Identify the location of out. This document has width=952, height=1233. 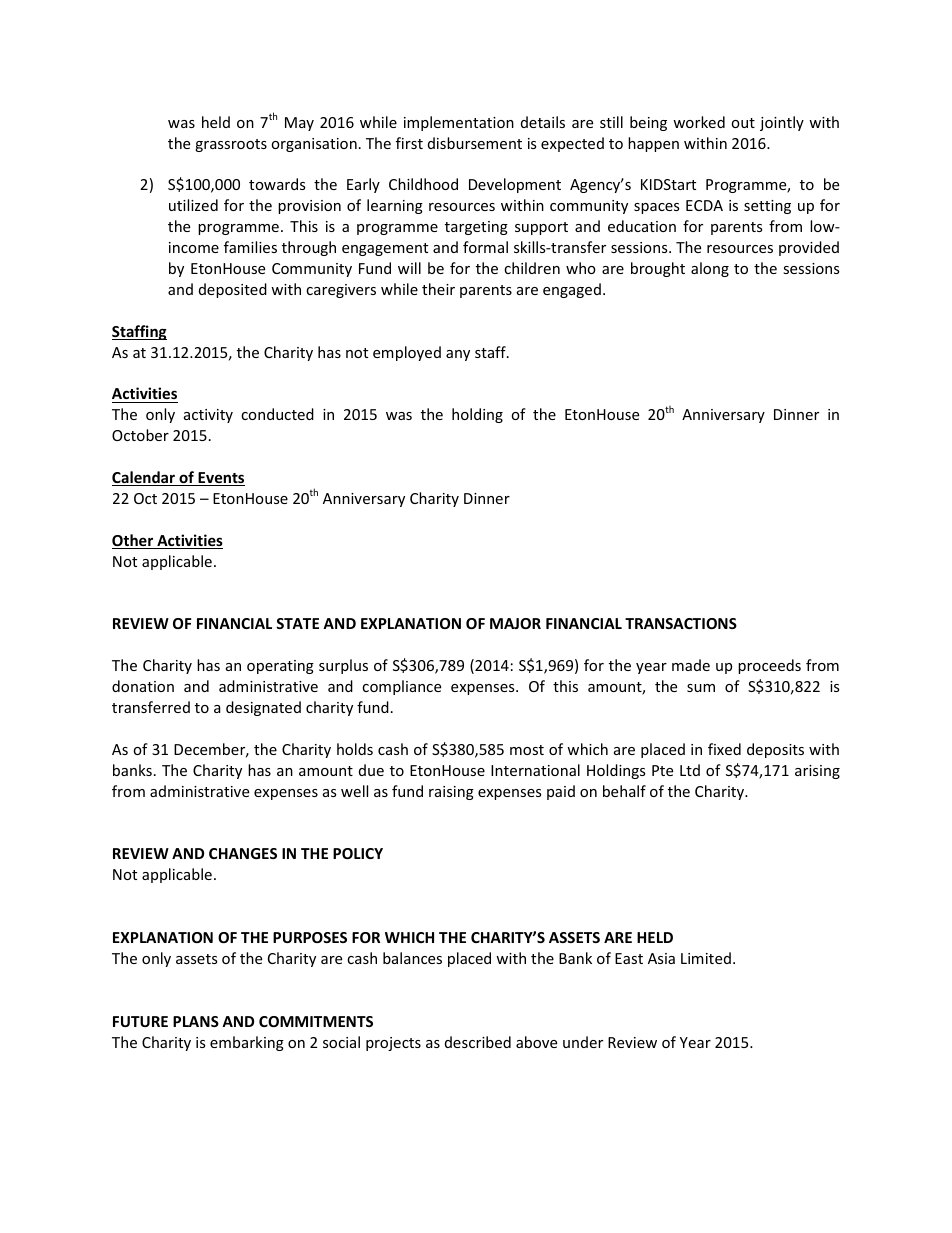
(743, 123).
